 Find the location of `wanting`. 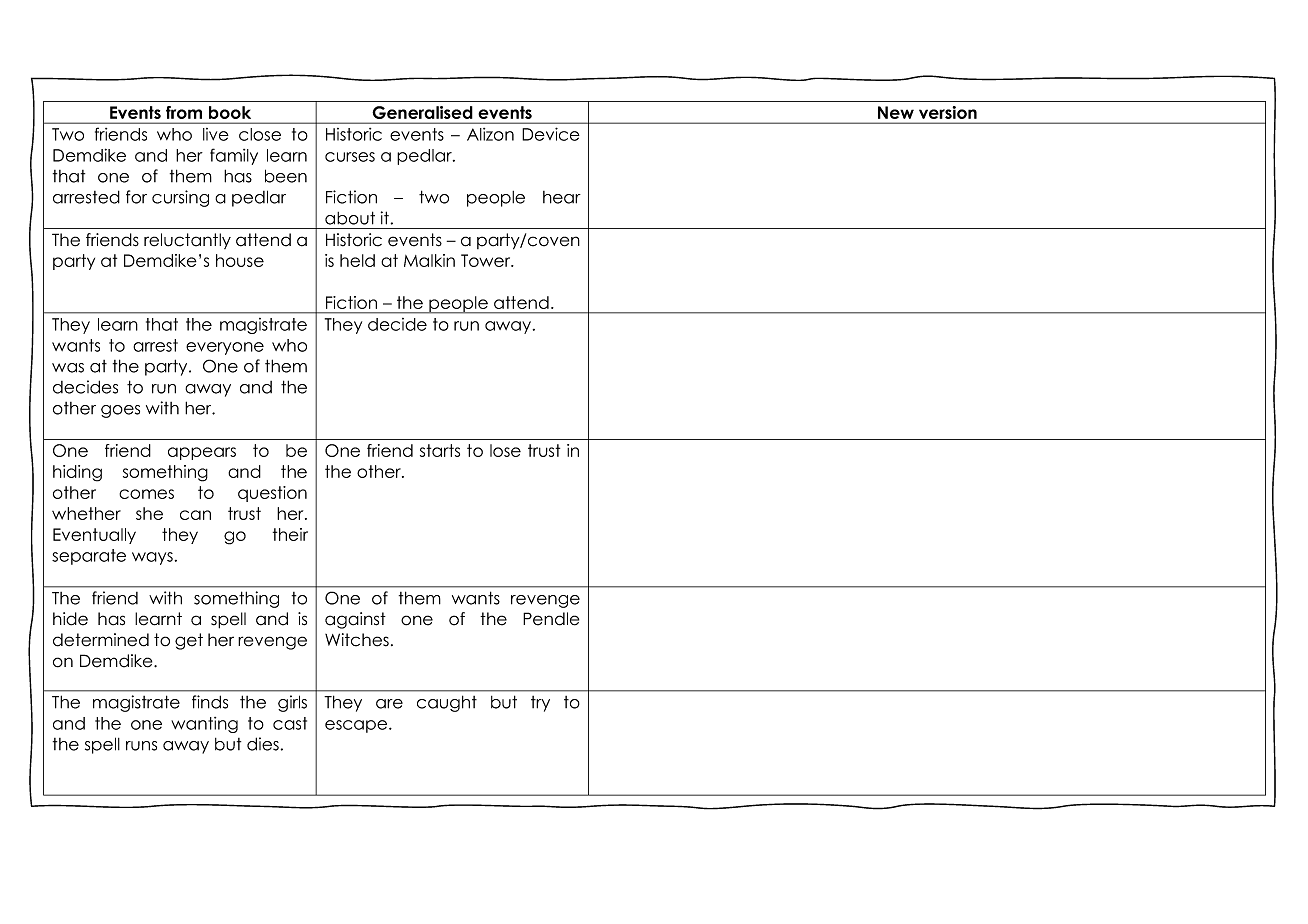

wanting is located at coordinates (204, 725).
